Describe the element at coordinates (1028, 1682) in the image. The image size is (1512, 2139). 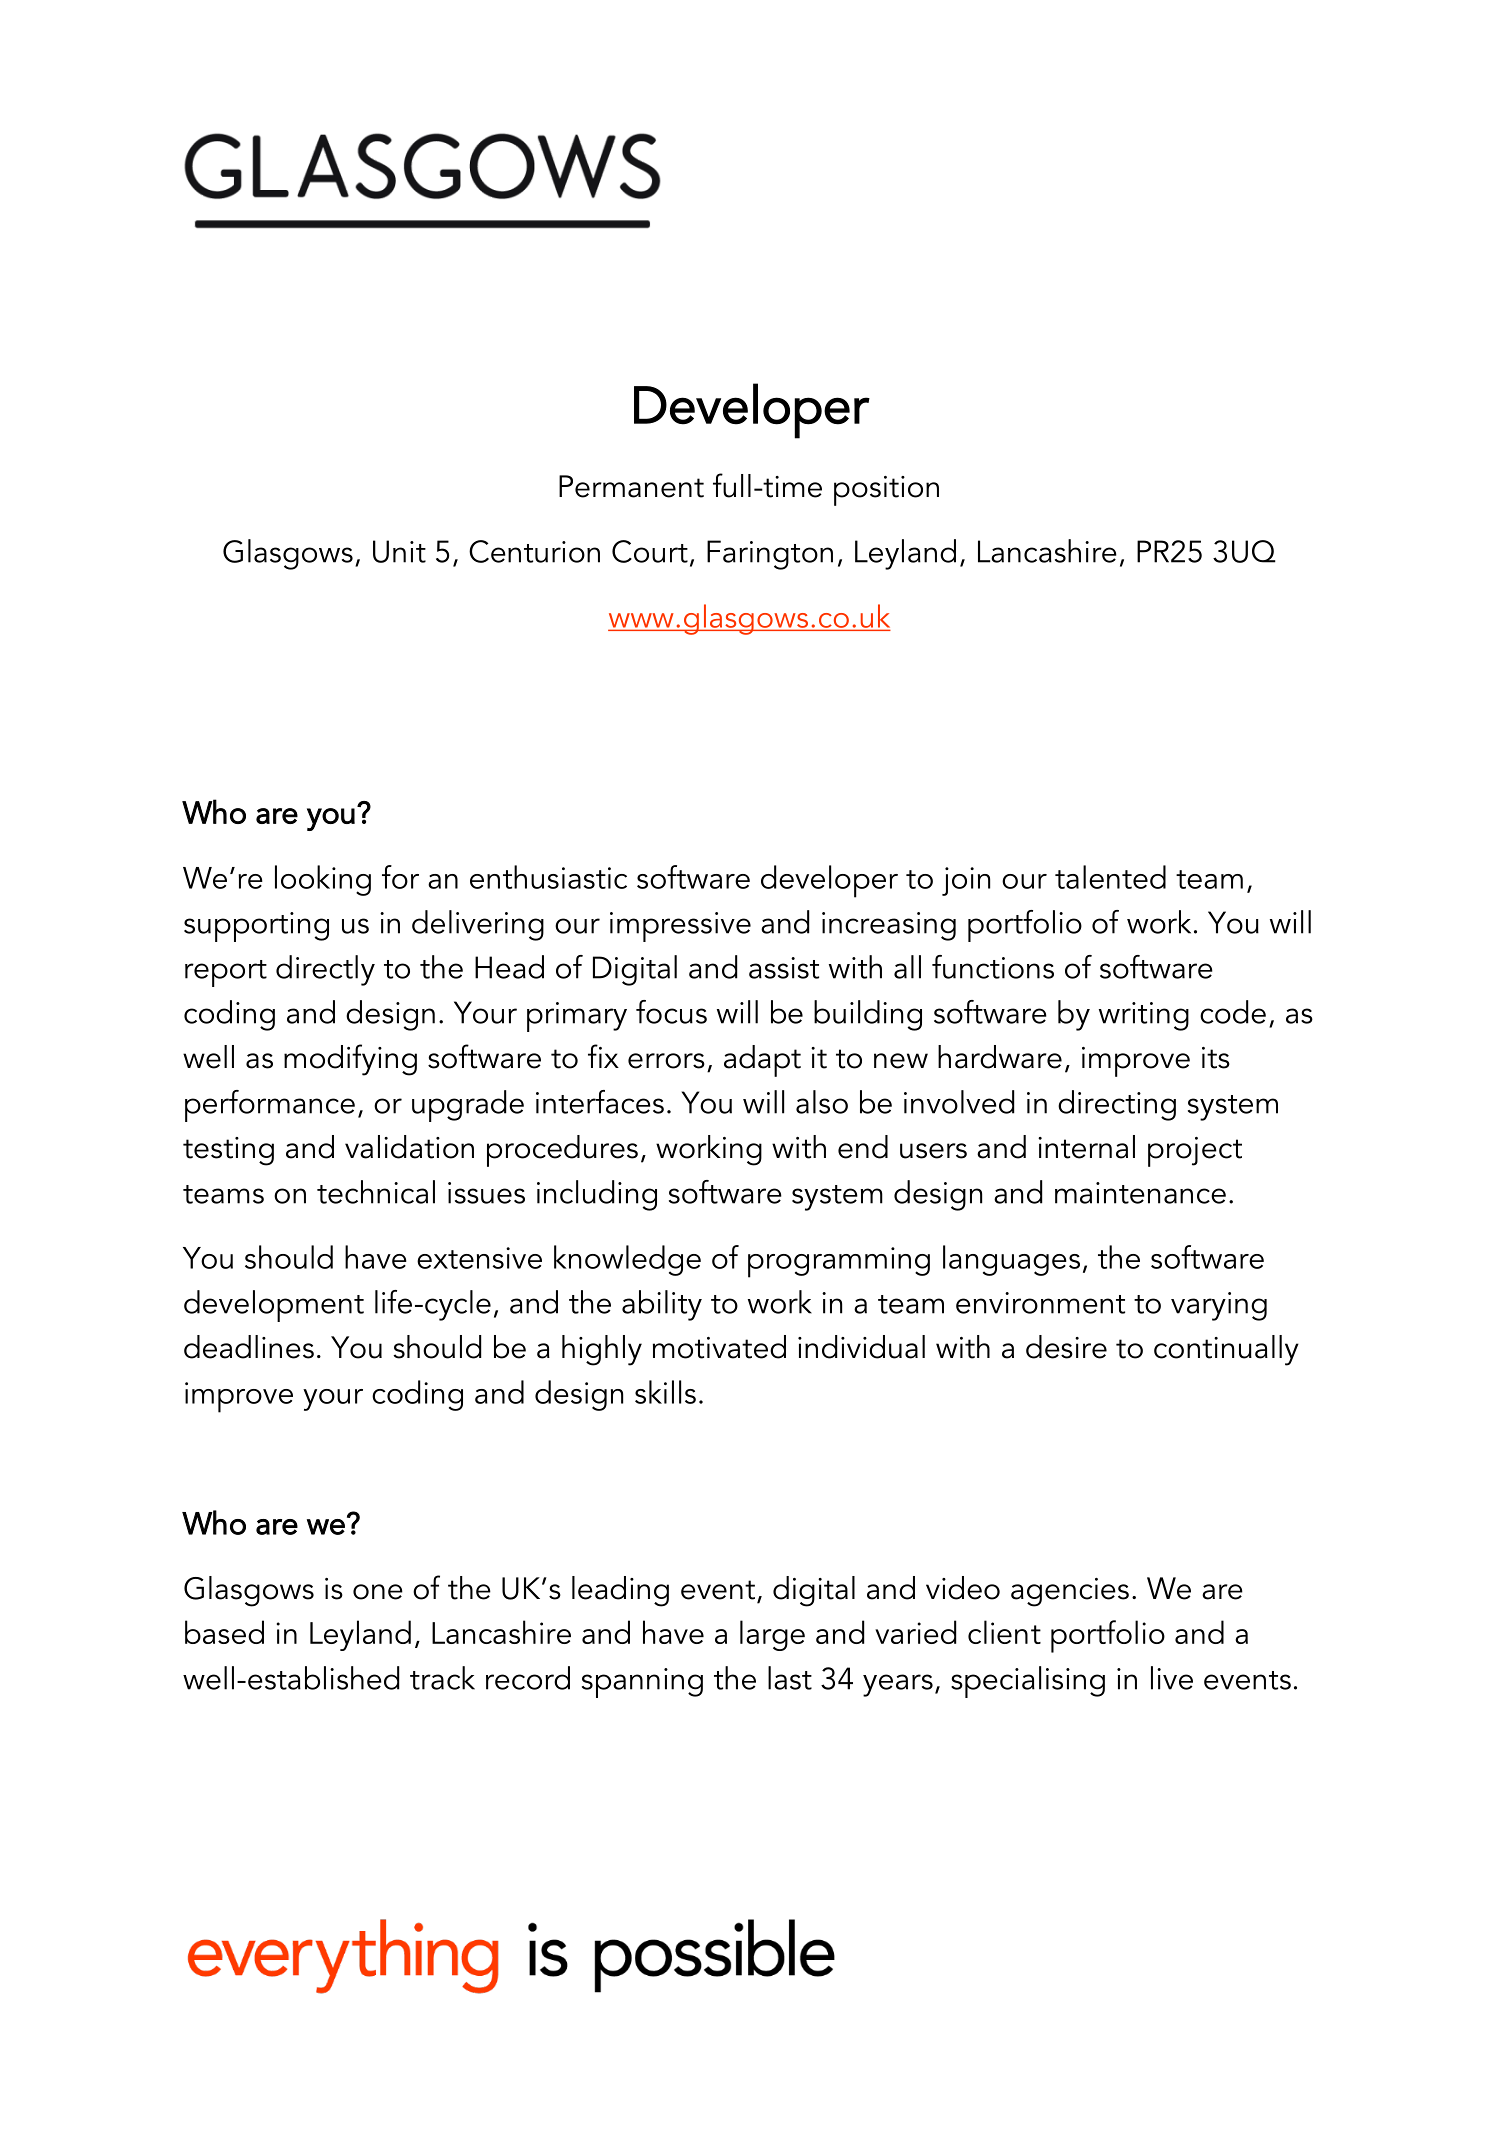
I see `specialising` at that location.
